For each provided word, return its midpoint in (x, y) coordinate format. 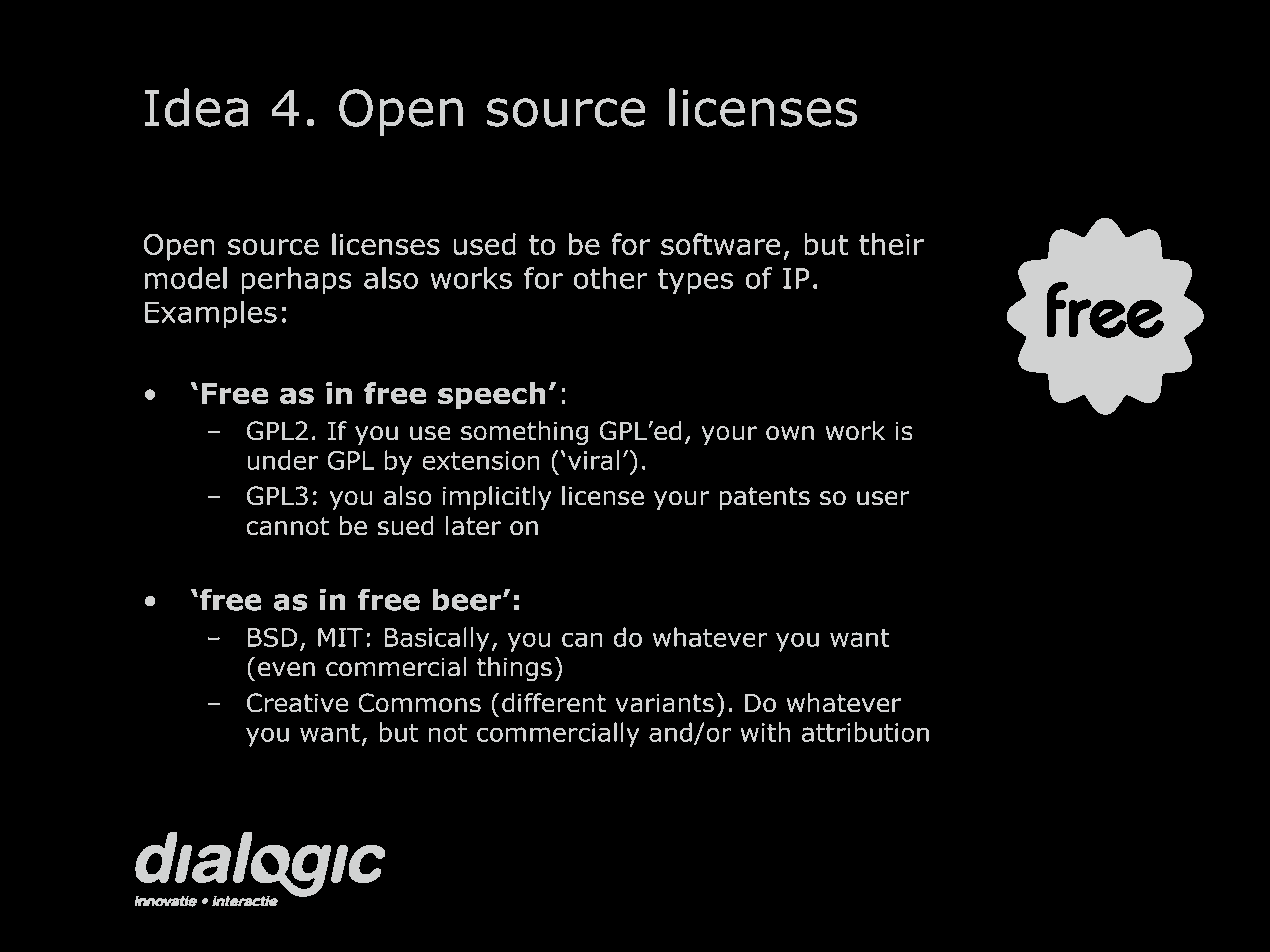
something (524, 433)
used (484, 244)
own (790, 433)
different (554, 703)
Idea (196, 107)
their (891, 244)
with (765, 732)
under (282, 460)
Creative (297, 703)
